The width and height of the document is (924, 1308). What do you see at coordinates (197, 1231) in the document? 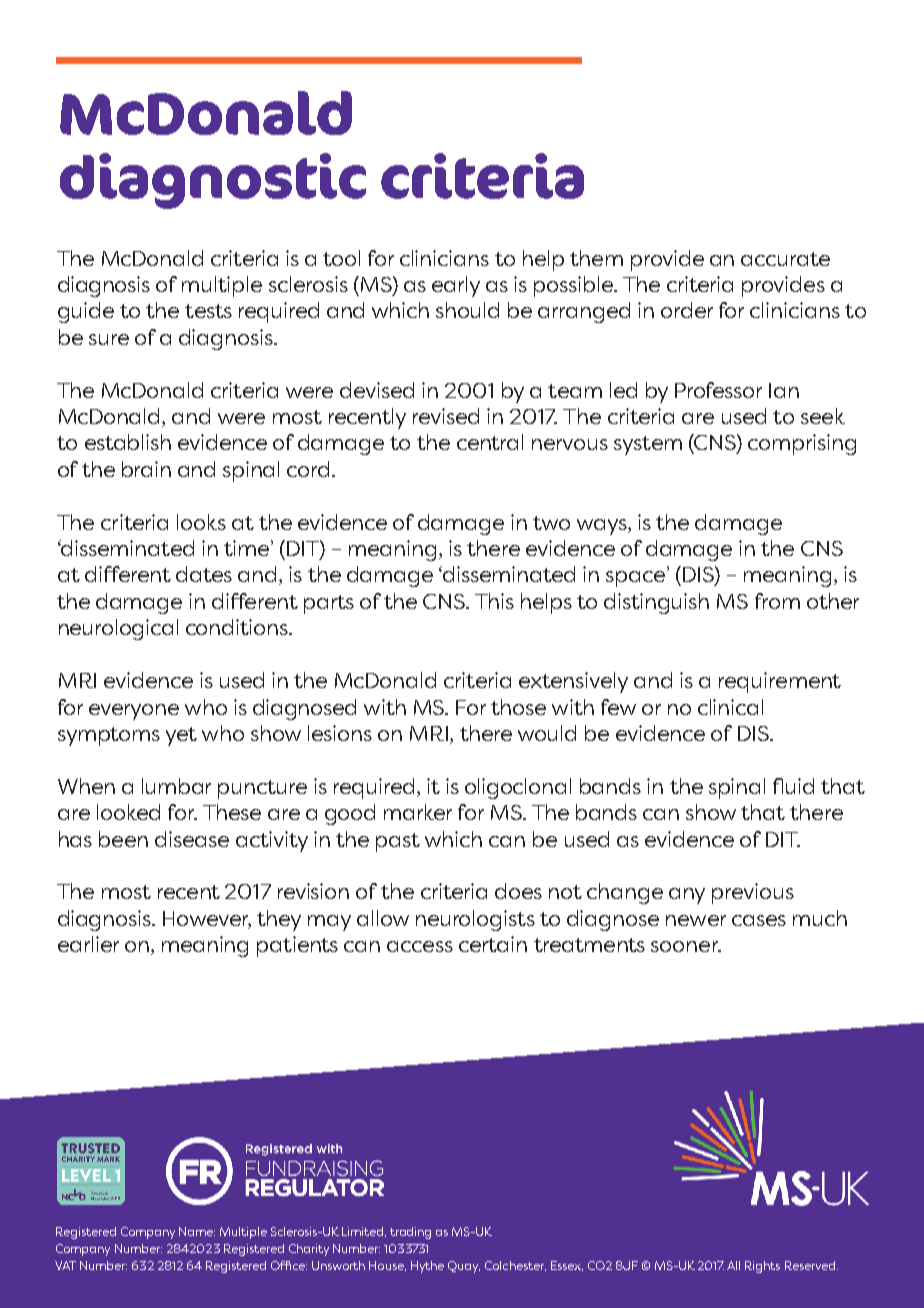
I see `Name` at bounding box center [197, 1231].
